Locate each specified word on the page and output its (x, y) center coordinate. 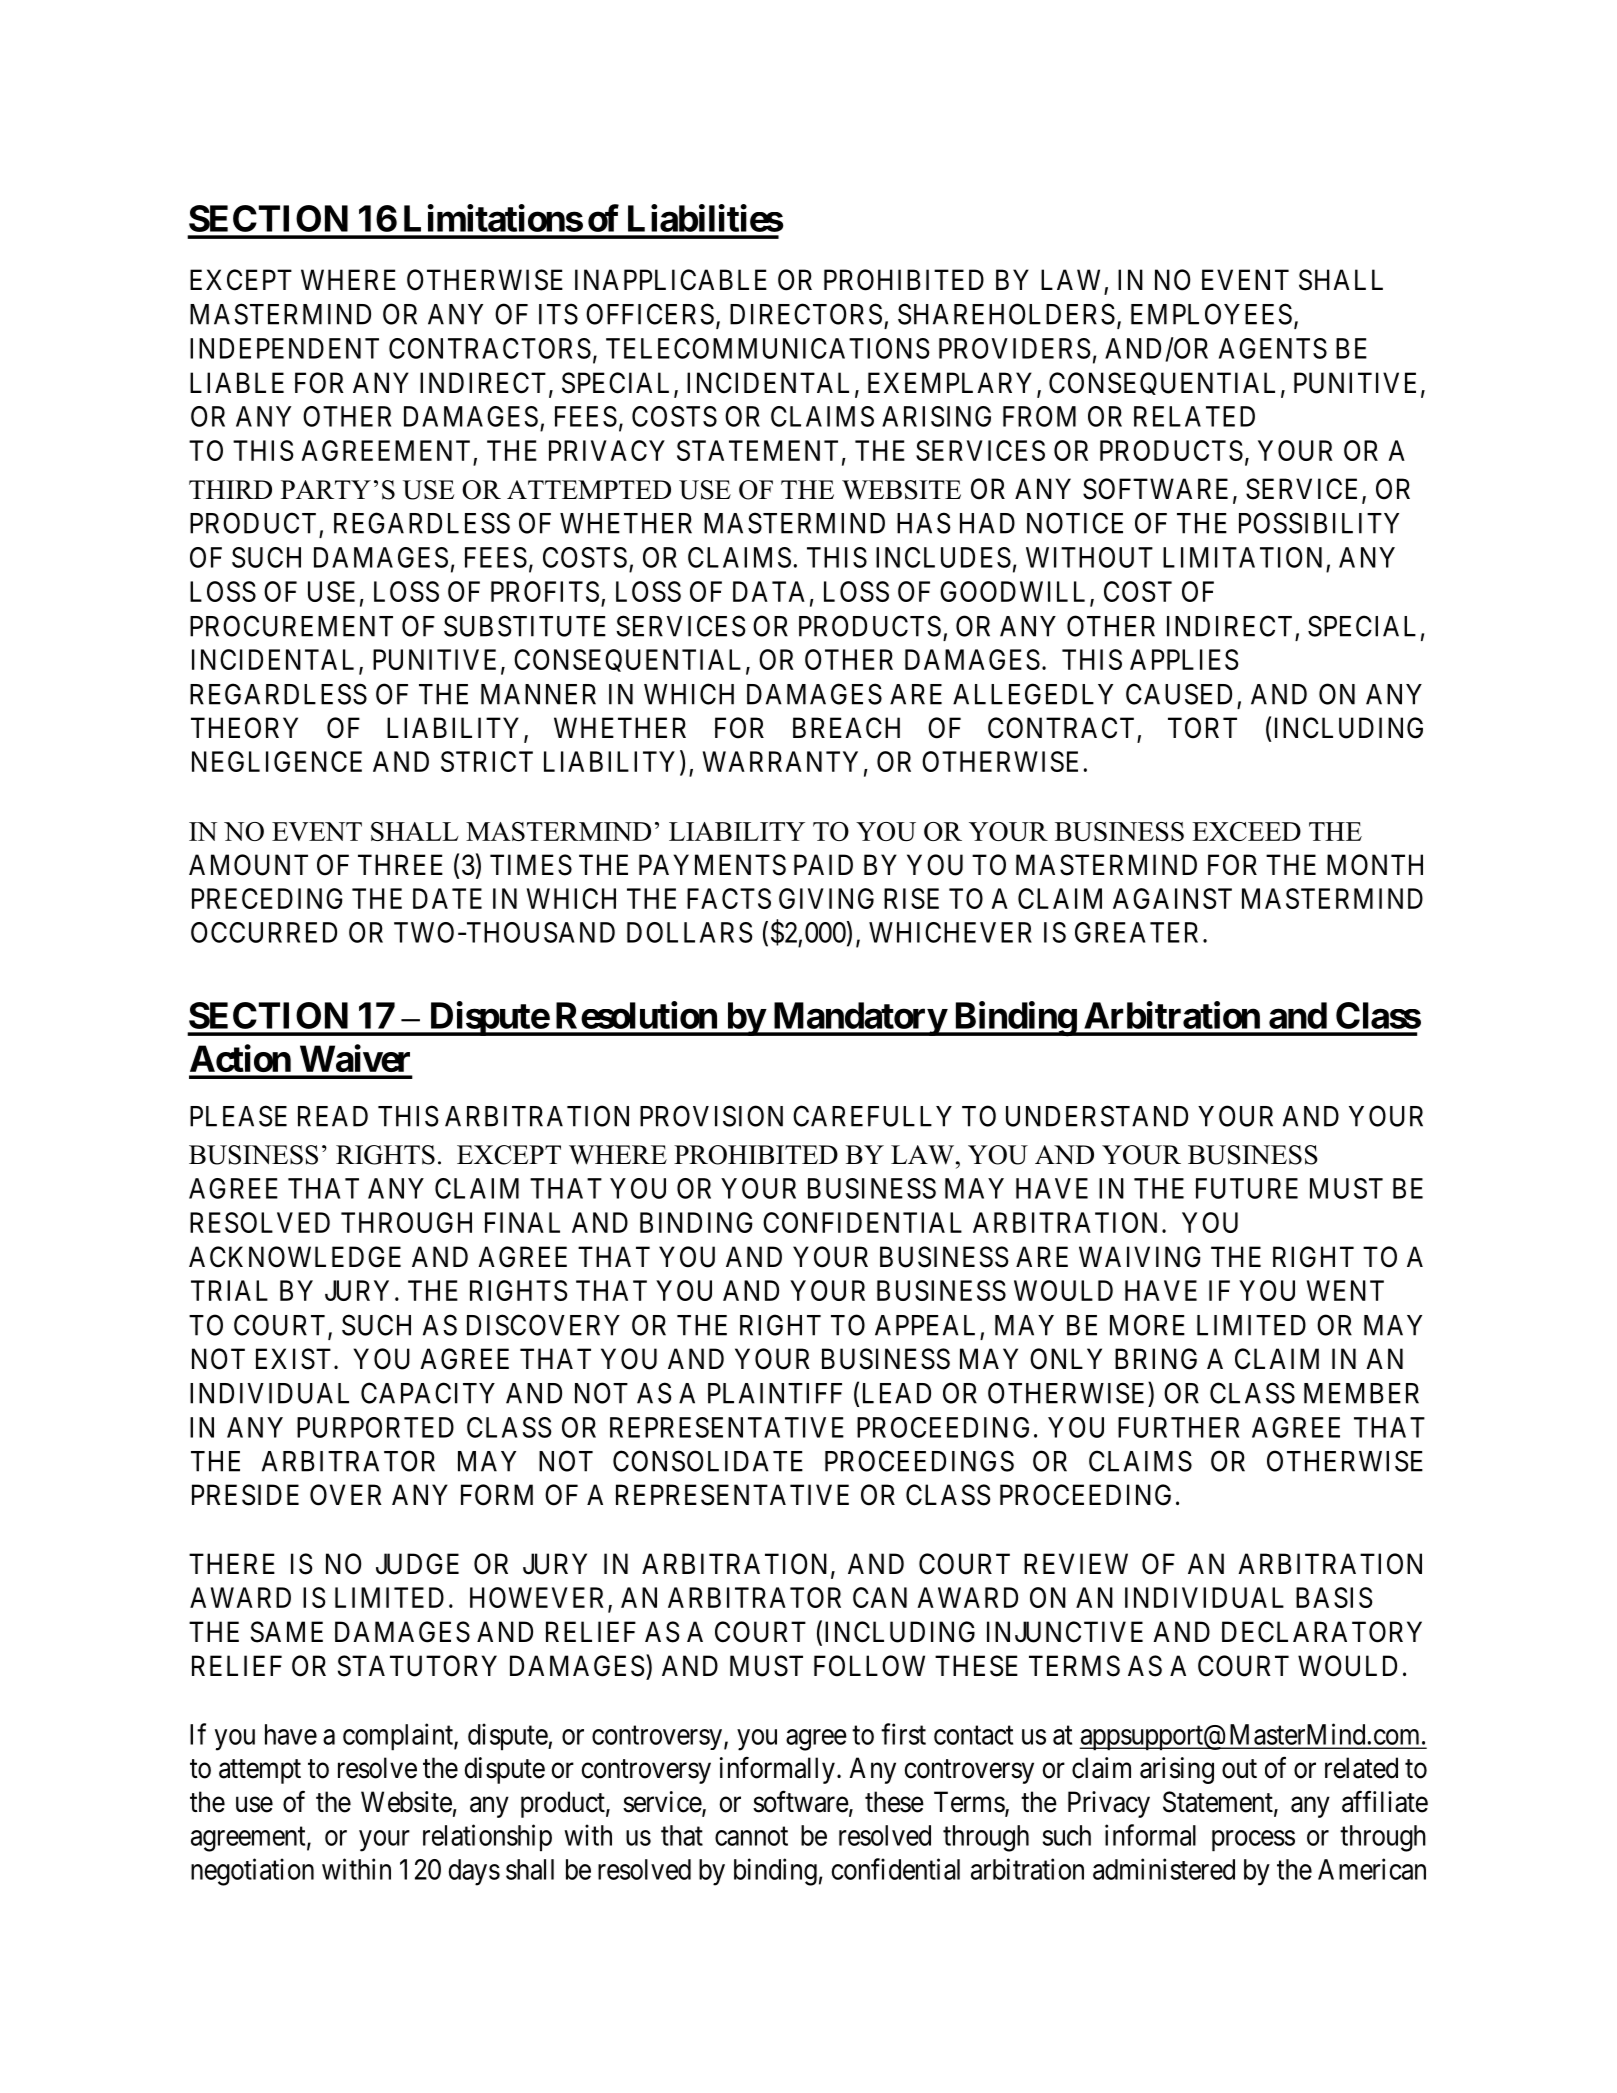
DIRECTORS (806, 314)
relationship (487, 1838)
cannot (751, 1836)
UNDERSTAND (1097, 1116)
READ (333, 1116)
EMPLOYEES (1211, 314)
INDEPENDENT (284, 348)
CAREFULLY (872, 1116)
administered (1164, 1869)
